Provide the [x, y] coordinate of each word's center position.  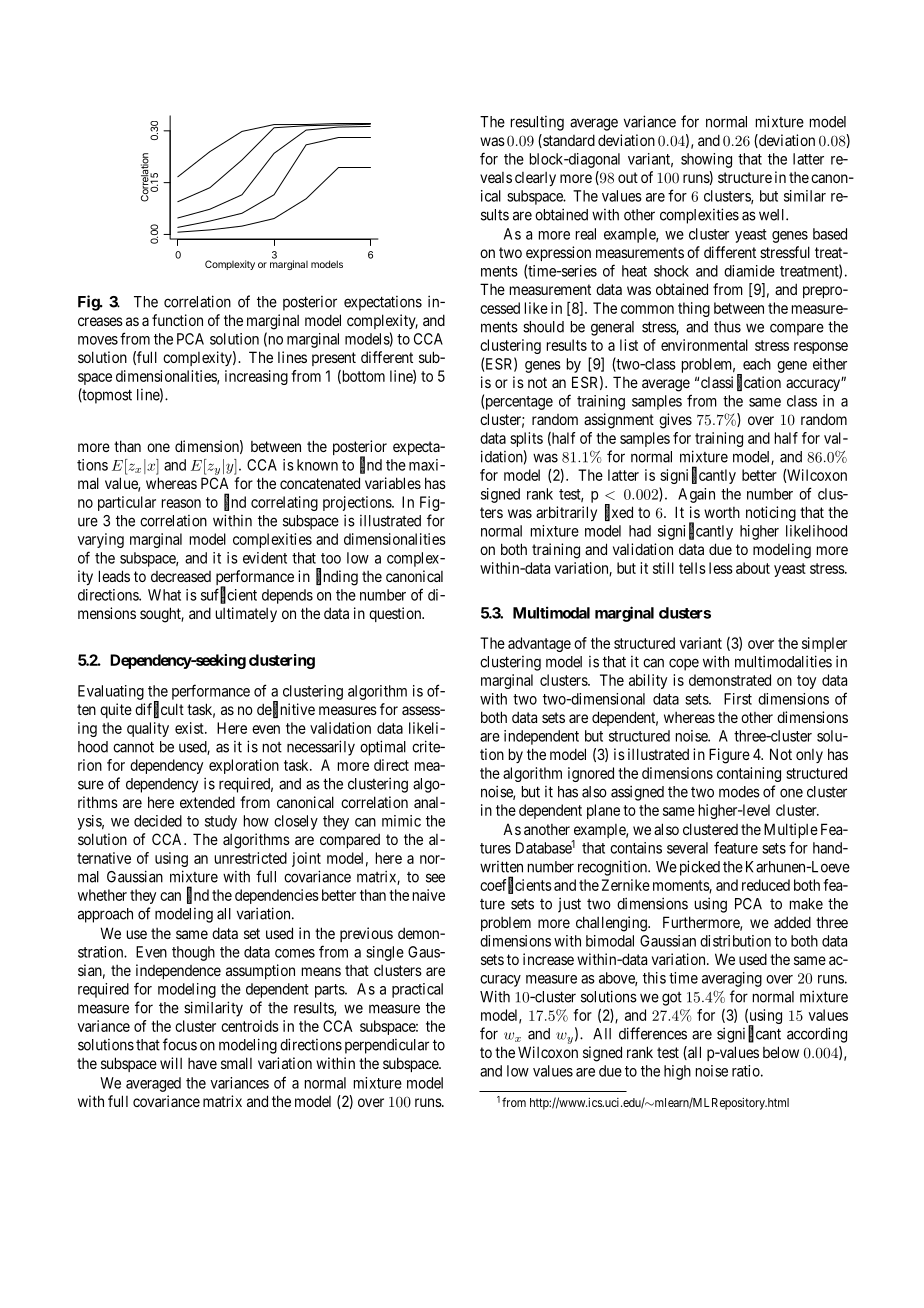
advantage [539, 644]
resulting [537, 123]
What [164, 595]
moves [98, 340]
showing [706, 160]
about [753, 568]
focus [180, 1044]
